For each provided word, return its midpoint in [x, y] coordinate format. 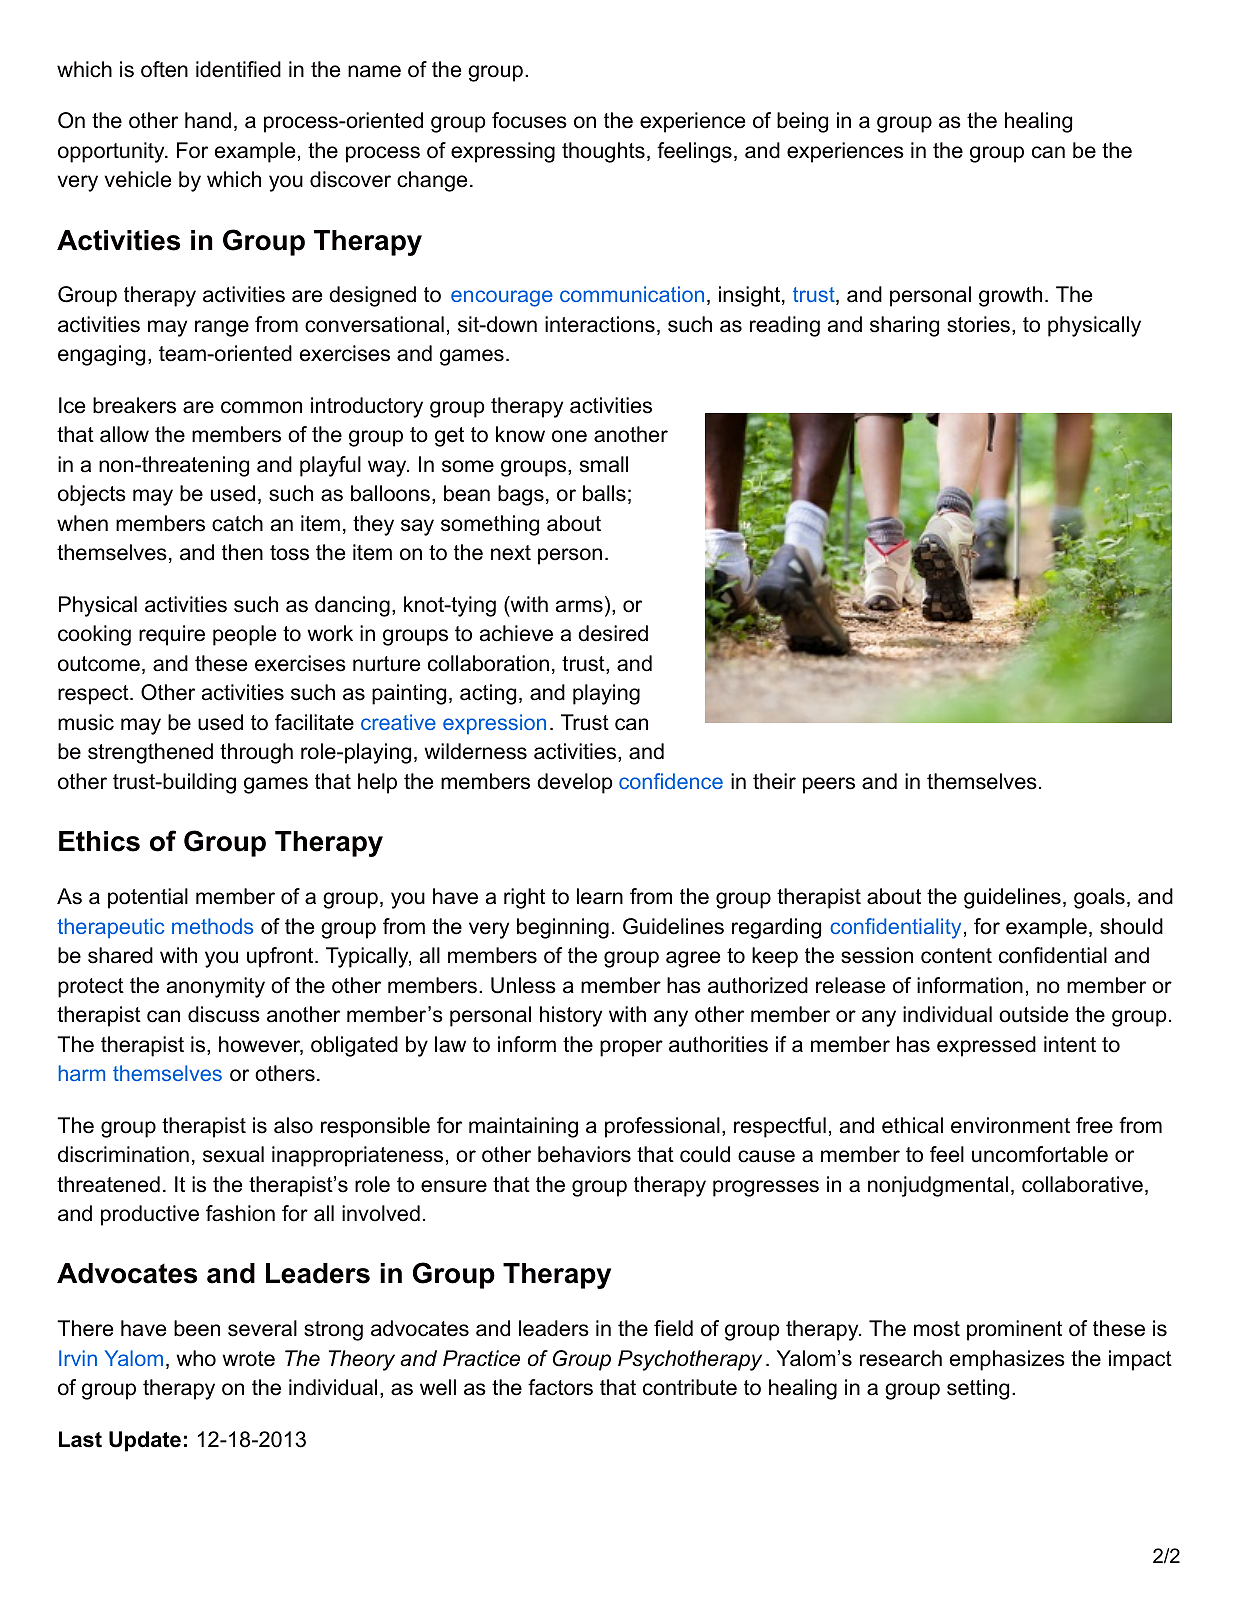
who [196, 1358]
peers [829, 785]
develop [575, 783]
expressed [986, 1046]
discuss [224, 1014]
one [569, 436]
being [802, 122]
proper [631, 1048]
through [256, 753]
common [261, 407]
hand [208, 120]
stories [978, 324]
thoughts [603, 152]
